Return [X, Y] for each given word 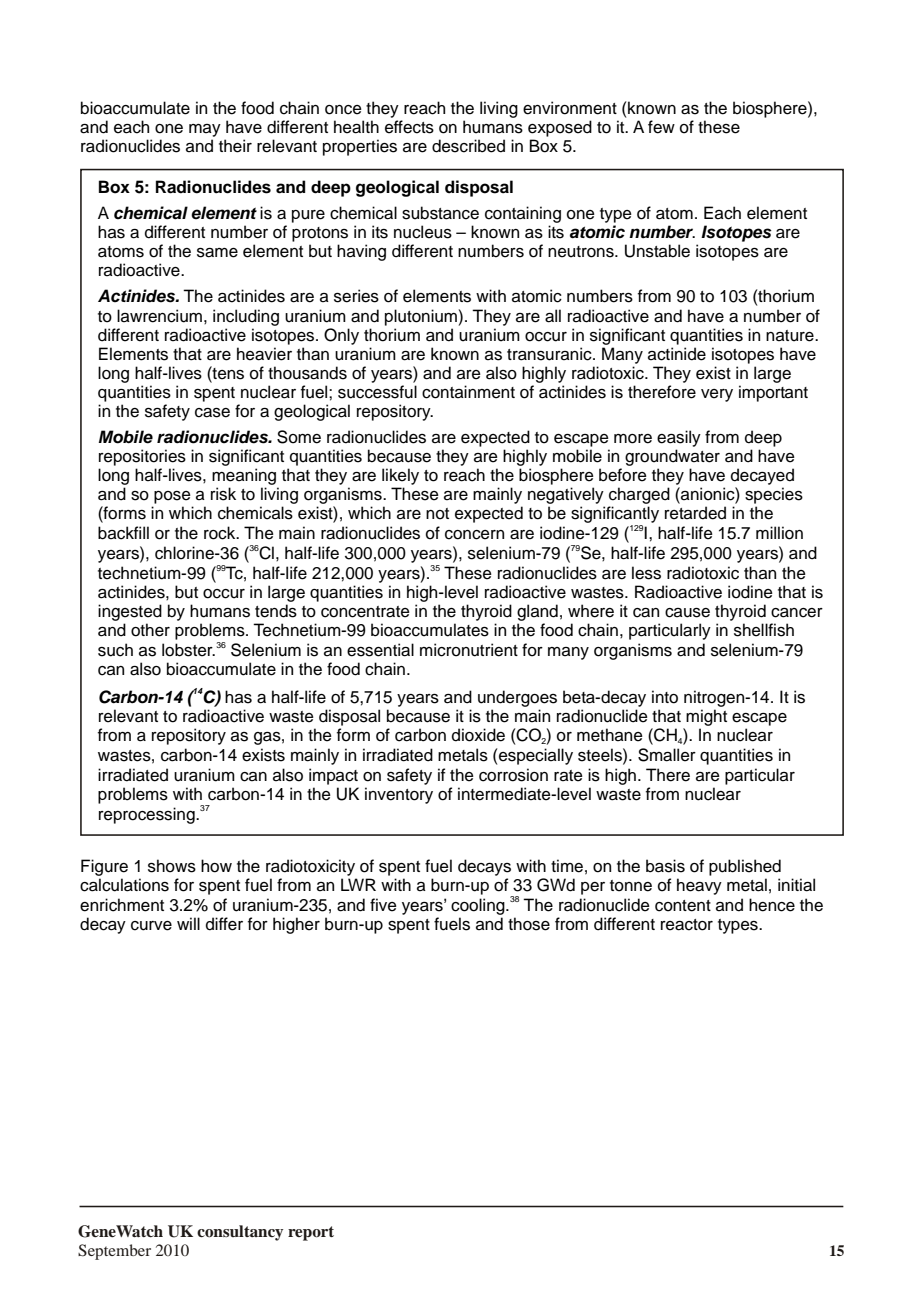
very [717, 395]
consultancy [240, 1233]
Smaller [667, 755]
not [437, 514]
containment [468, 392]
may [205, 130]
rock [221, 533]
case [212, 413]
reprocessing [148, 815]
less [646, 573]
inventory [399, 795]
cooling [479, 906]
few [661, 127]
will [188, 923]
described [468, 146]
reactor [687, 925]
